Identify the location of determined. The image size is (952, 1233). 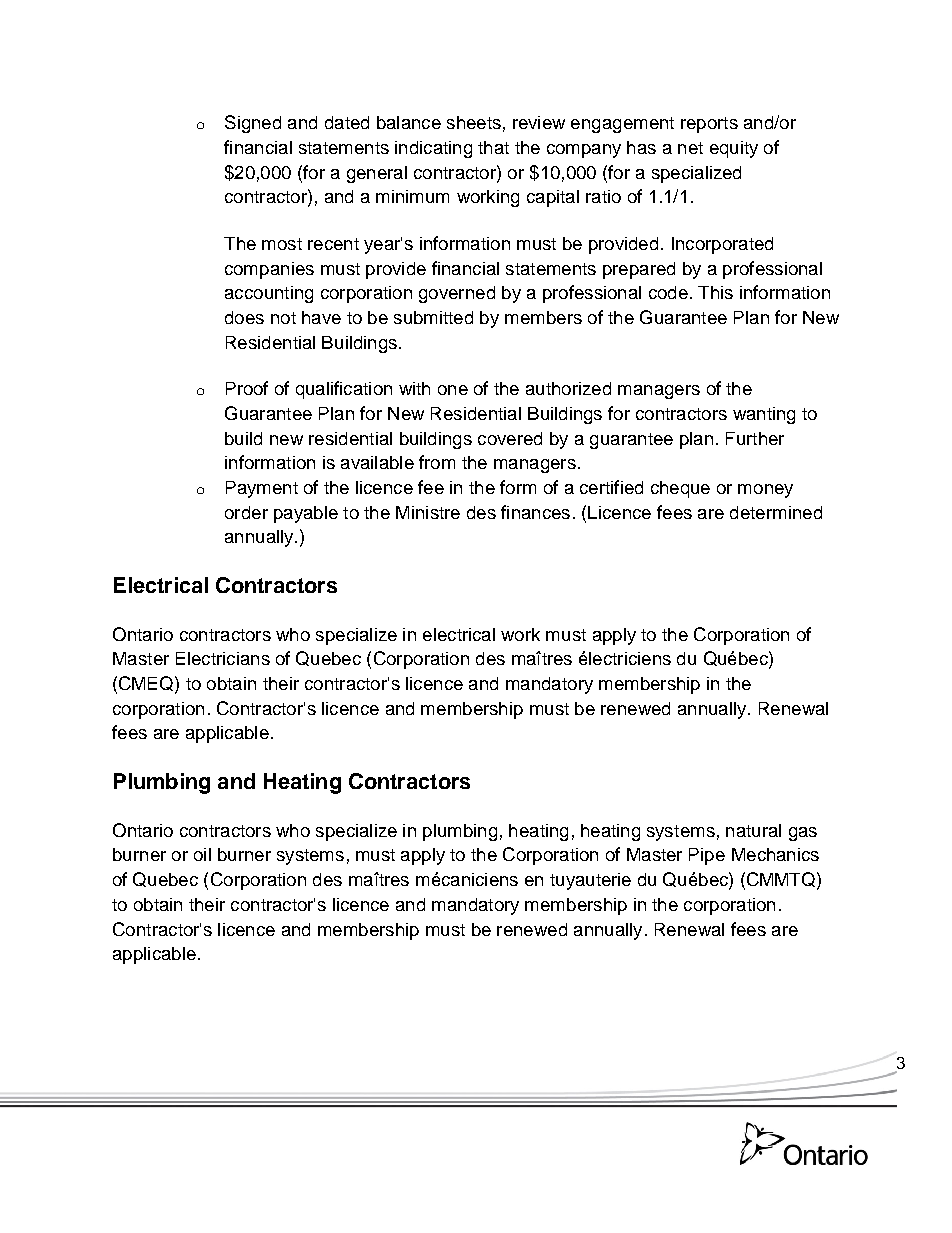
(776, 512).
